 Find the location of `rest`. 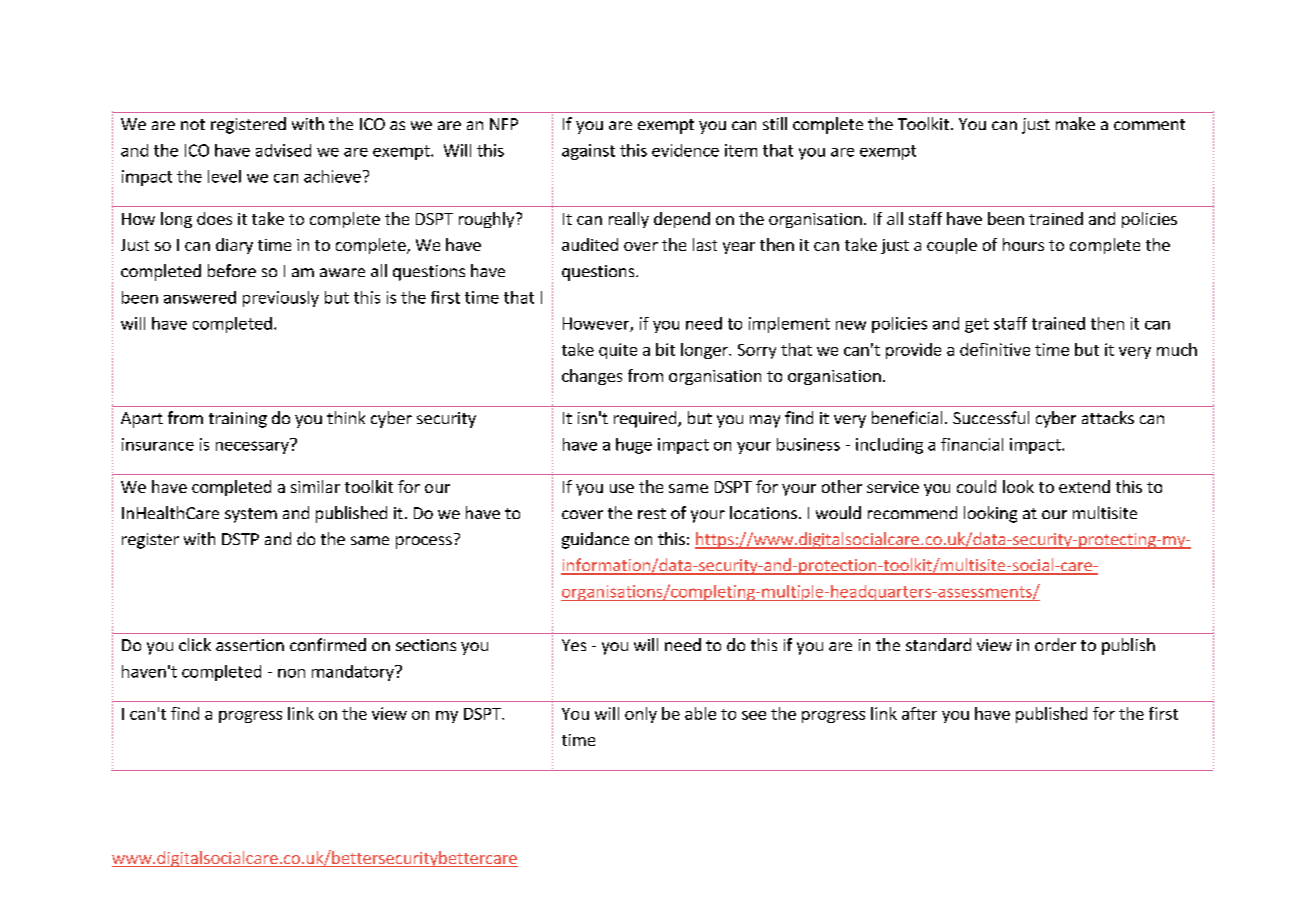

rest is located at coordinates (652, 513).
